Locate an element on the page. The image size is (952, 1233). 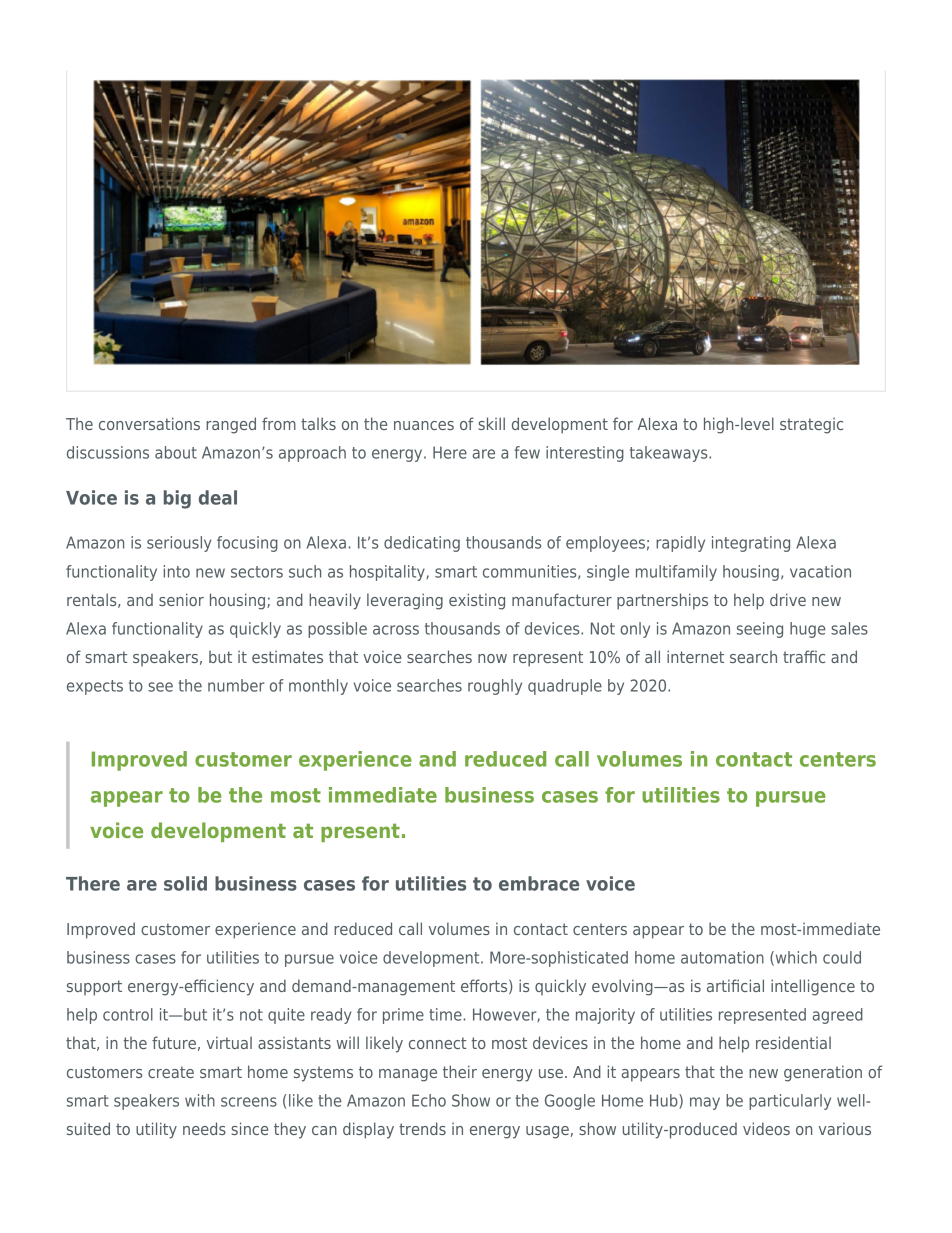
internet is located at coordinates (695, 656).
